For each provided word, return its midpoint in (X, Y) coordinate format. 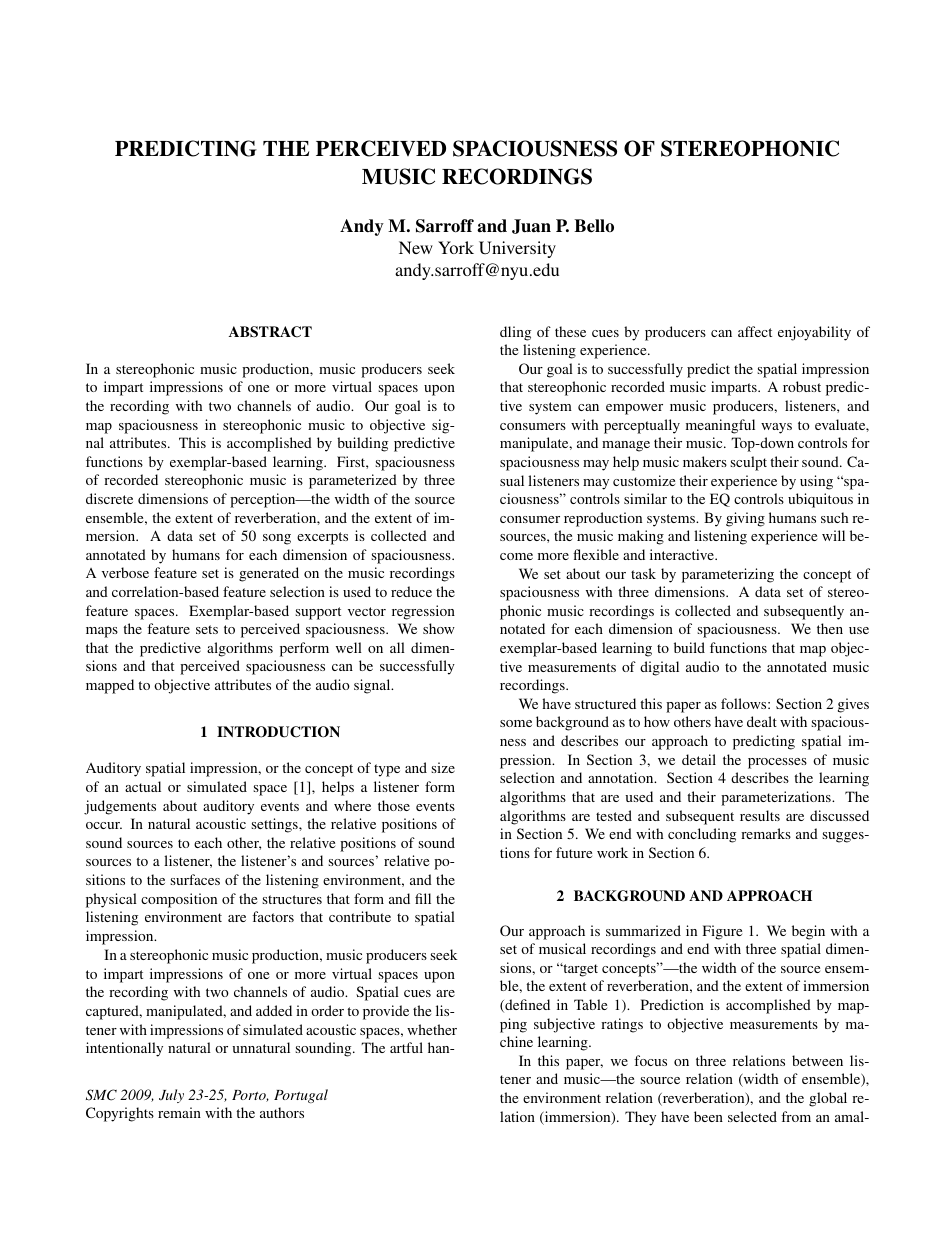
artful (406, 1047)
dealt (762, 721)
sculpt (748, 463)
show (439, 628)
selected (752, 1116)
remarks (766, 833)
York (456, 247)
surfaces (195, 879)
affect (755, 331)
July (171, 1096)
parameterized (353, 481)
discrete (109, 498)
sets (207, 629)
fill (423, 898)
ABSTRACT (270, 332)
